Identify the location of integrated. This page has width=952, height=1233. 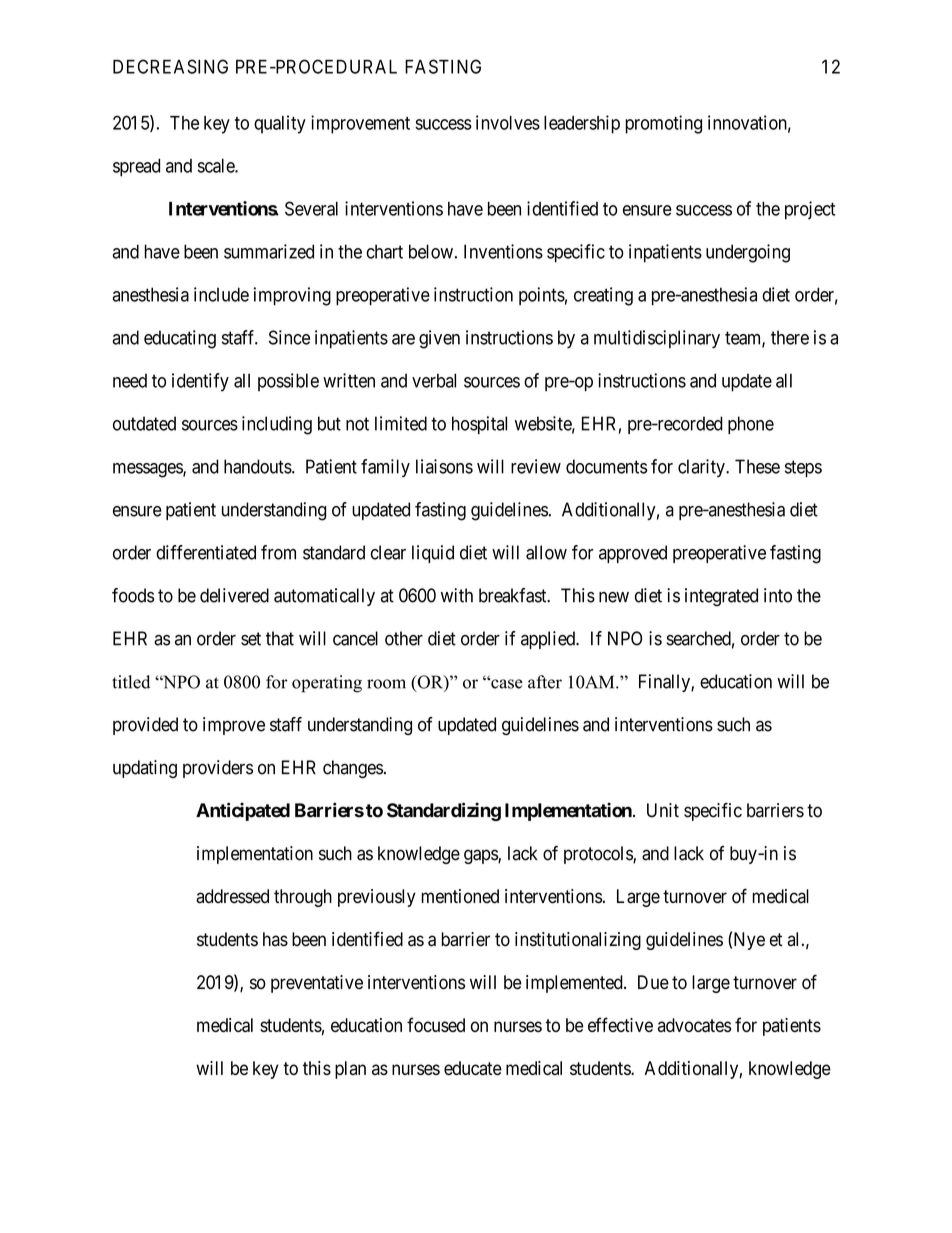
(721, 597).
